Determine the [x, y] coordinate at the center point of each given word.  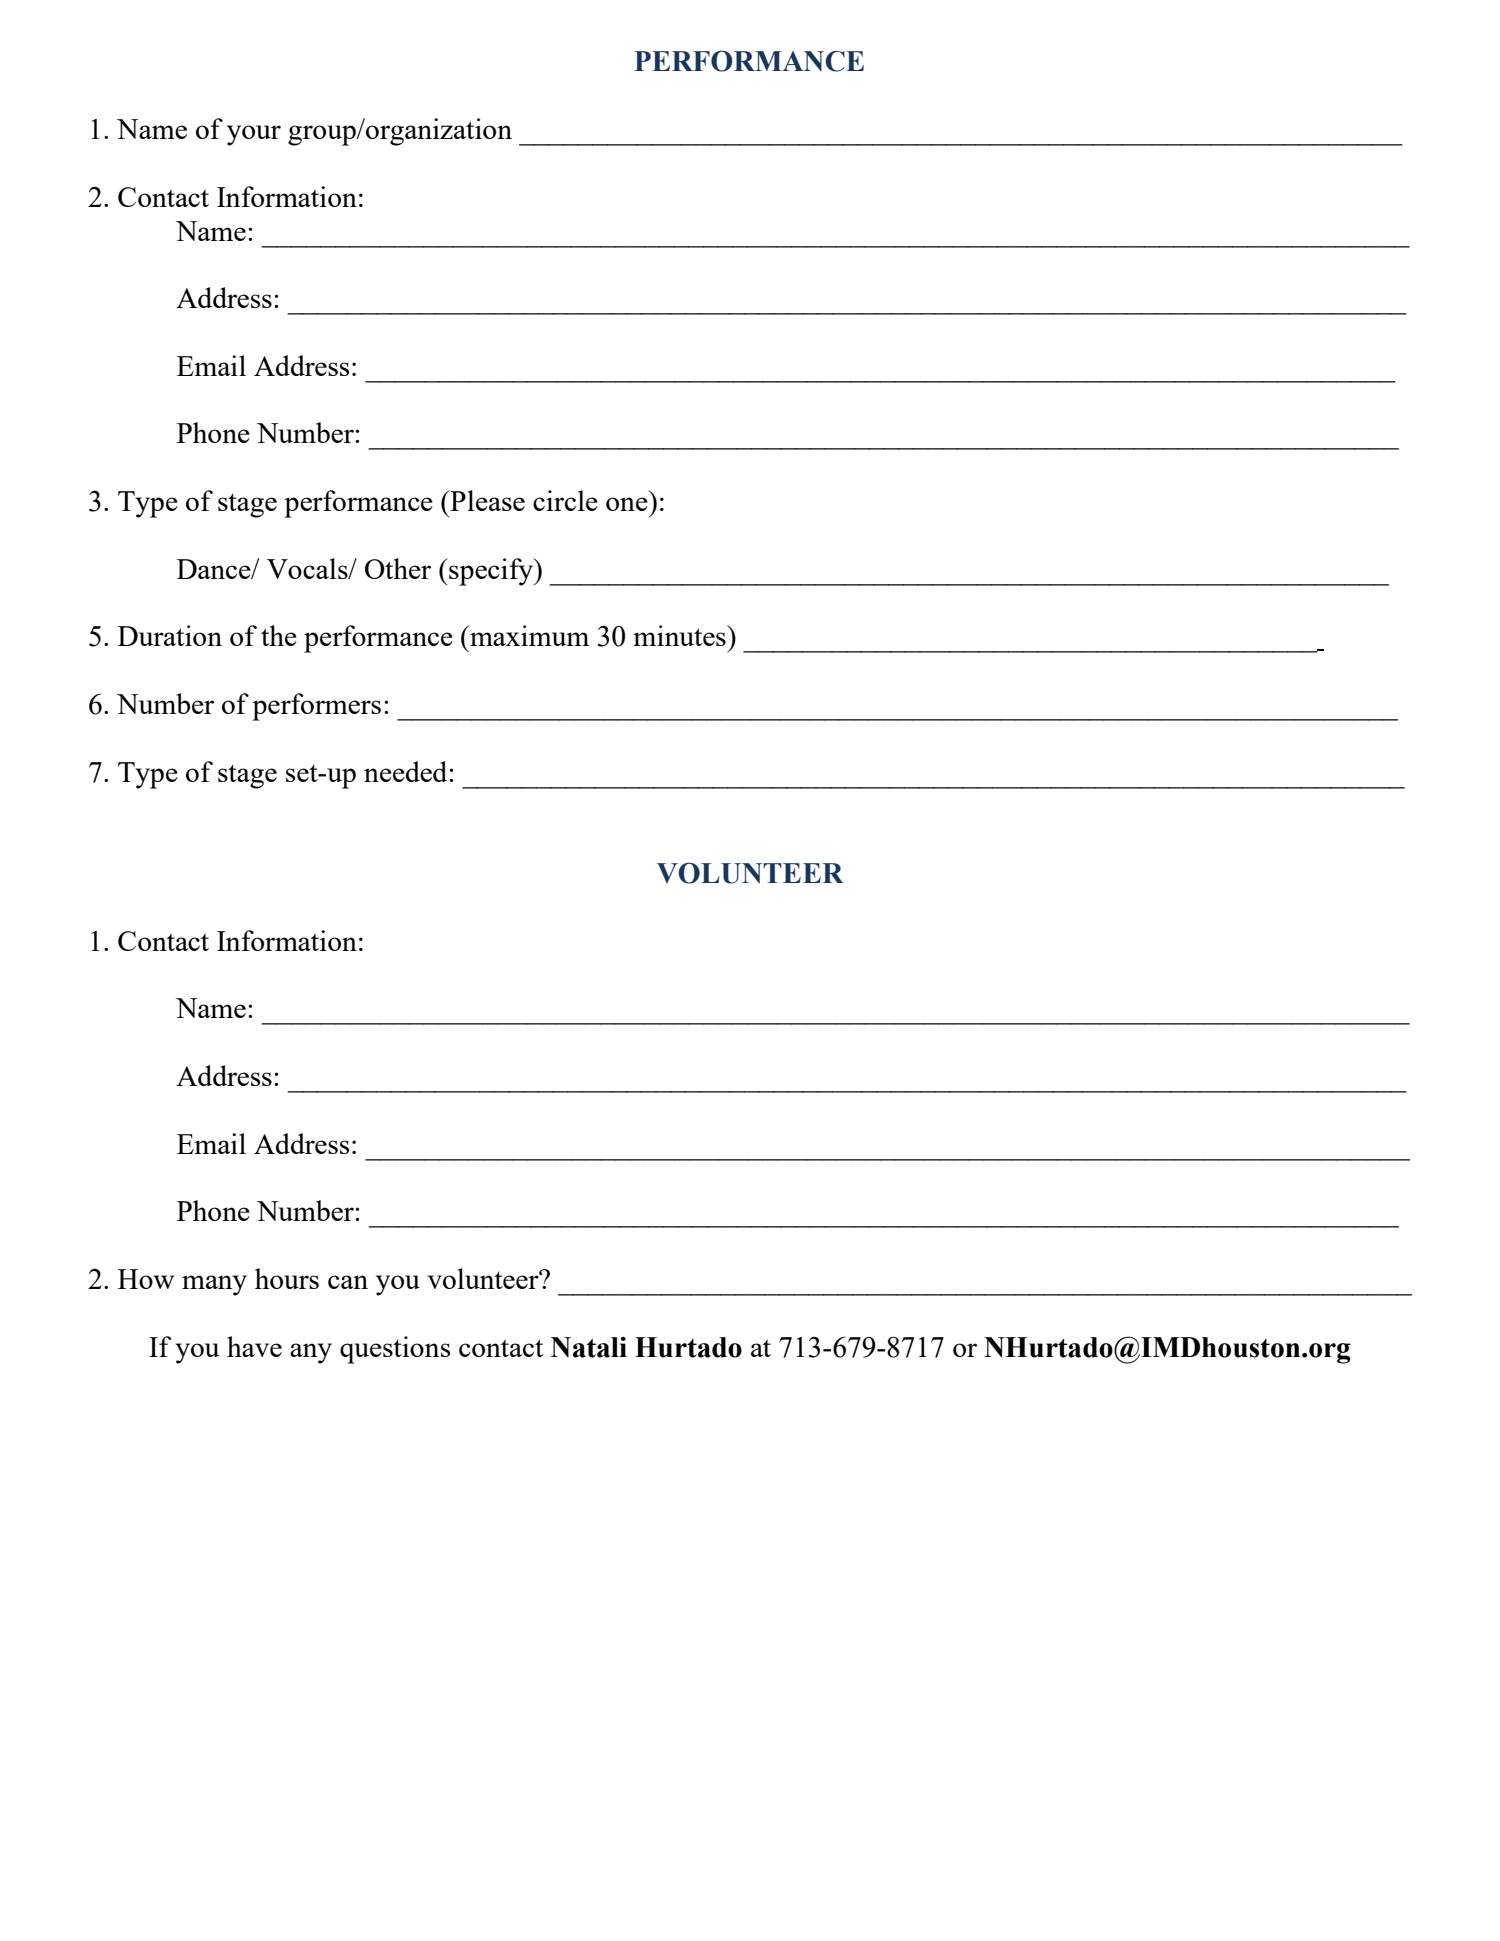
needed [407, 771]
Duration [170, 635]
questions [395, 1350]
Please [486, 500]
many [214, 1285]
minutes [680, 635]
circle [565, 500]
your [254, 135]
